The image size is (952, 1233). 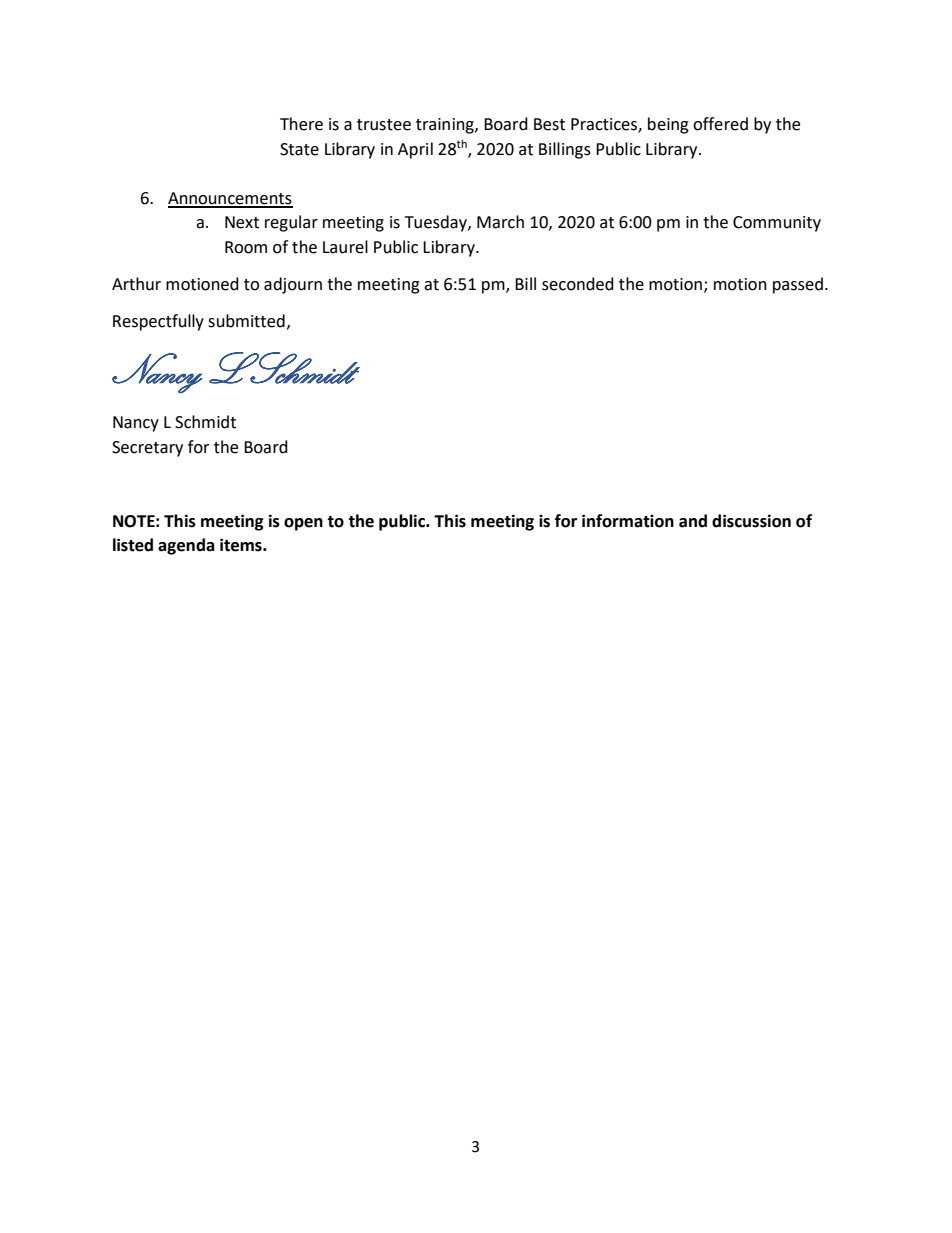 I want to click on offered, so click(x=720, y=124).
